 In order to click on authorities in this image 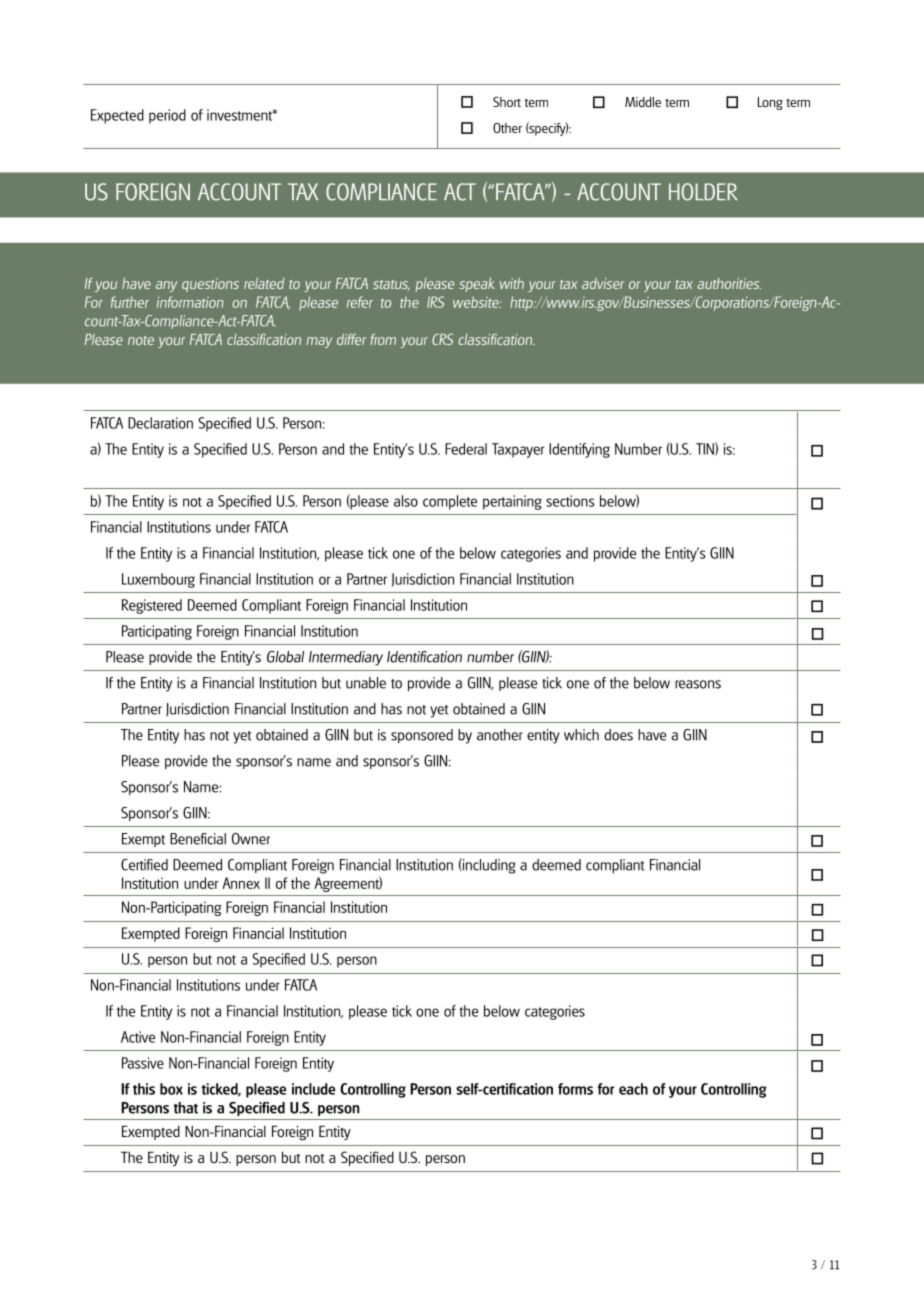, I will do `click(729, 283)`.
